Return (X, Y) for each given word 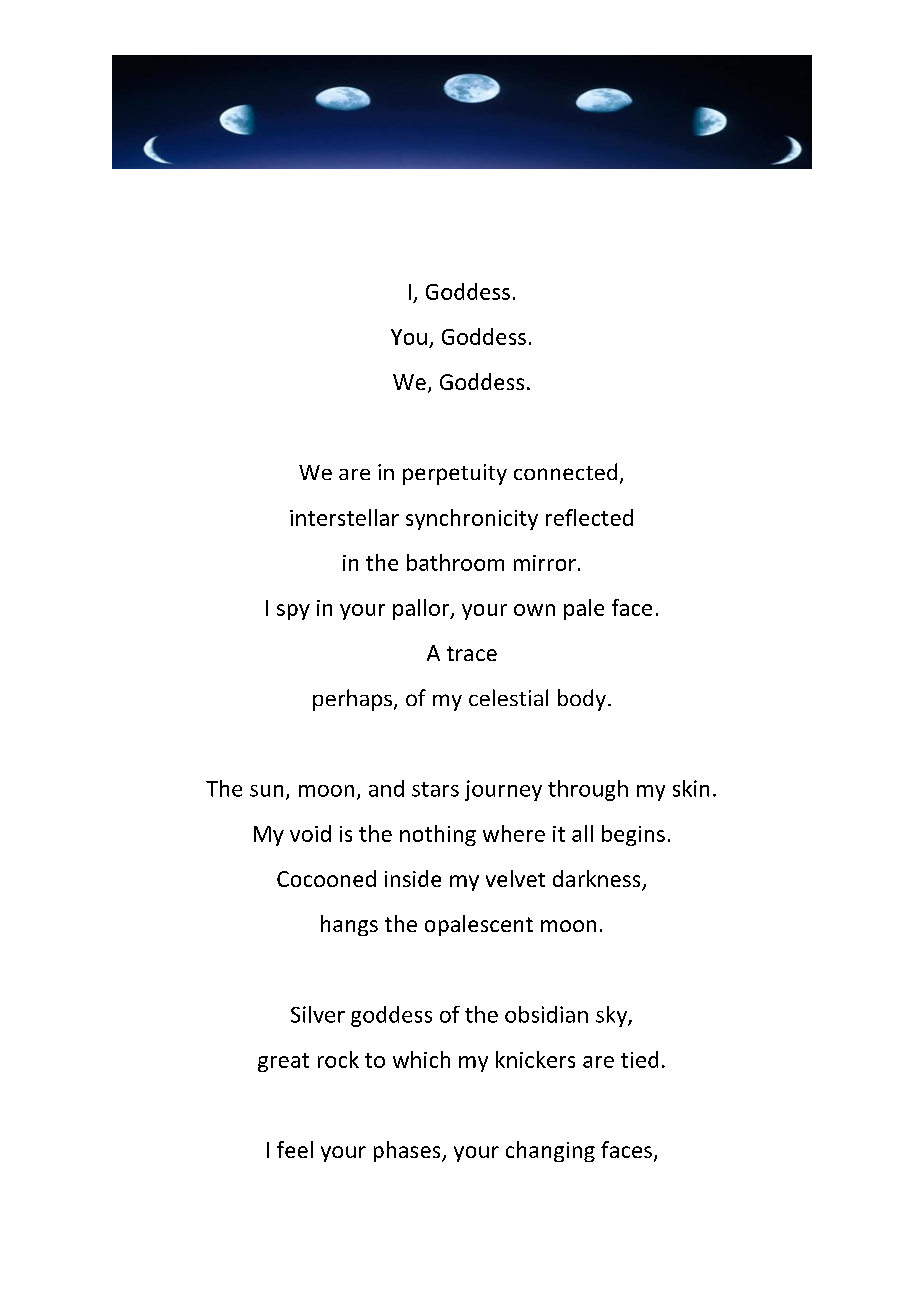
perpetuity (455, 474)
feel (295, 1149)
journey (503, 790)
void (310, 833)
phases (408, 1151)
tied (639, 1059)
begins (633, 835)
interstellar (344, 517)
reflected (589, 517)
